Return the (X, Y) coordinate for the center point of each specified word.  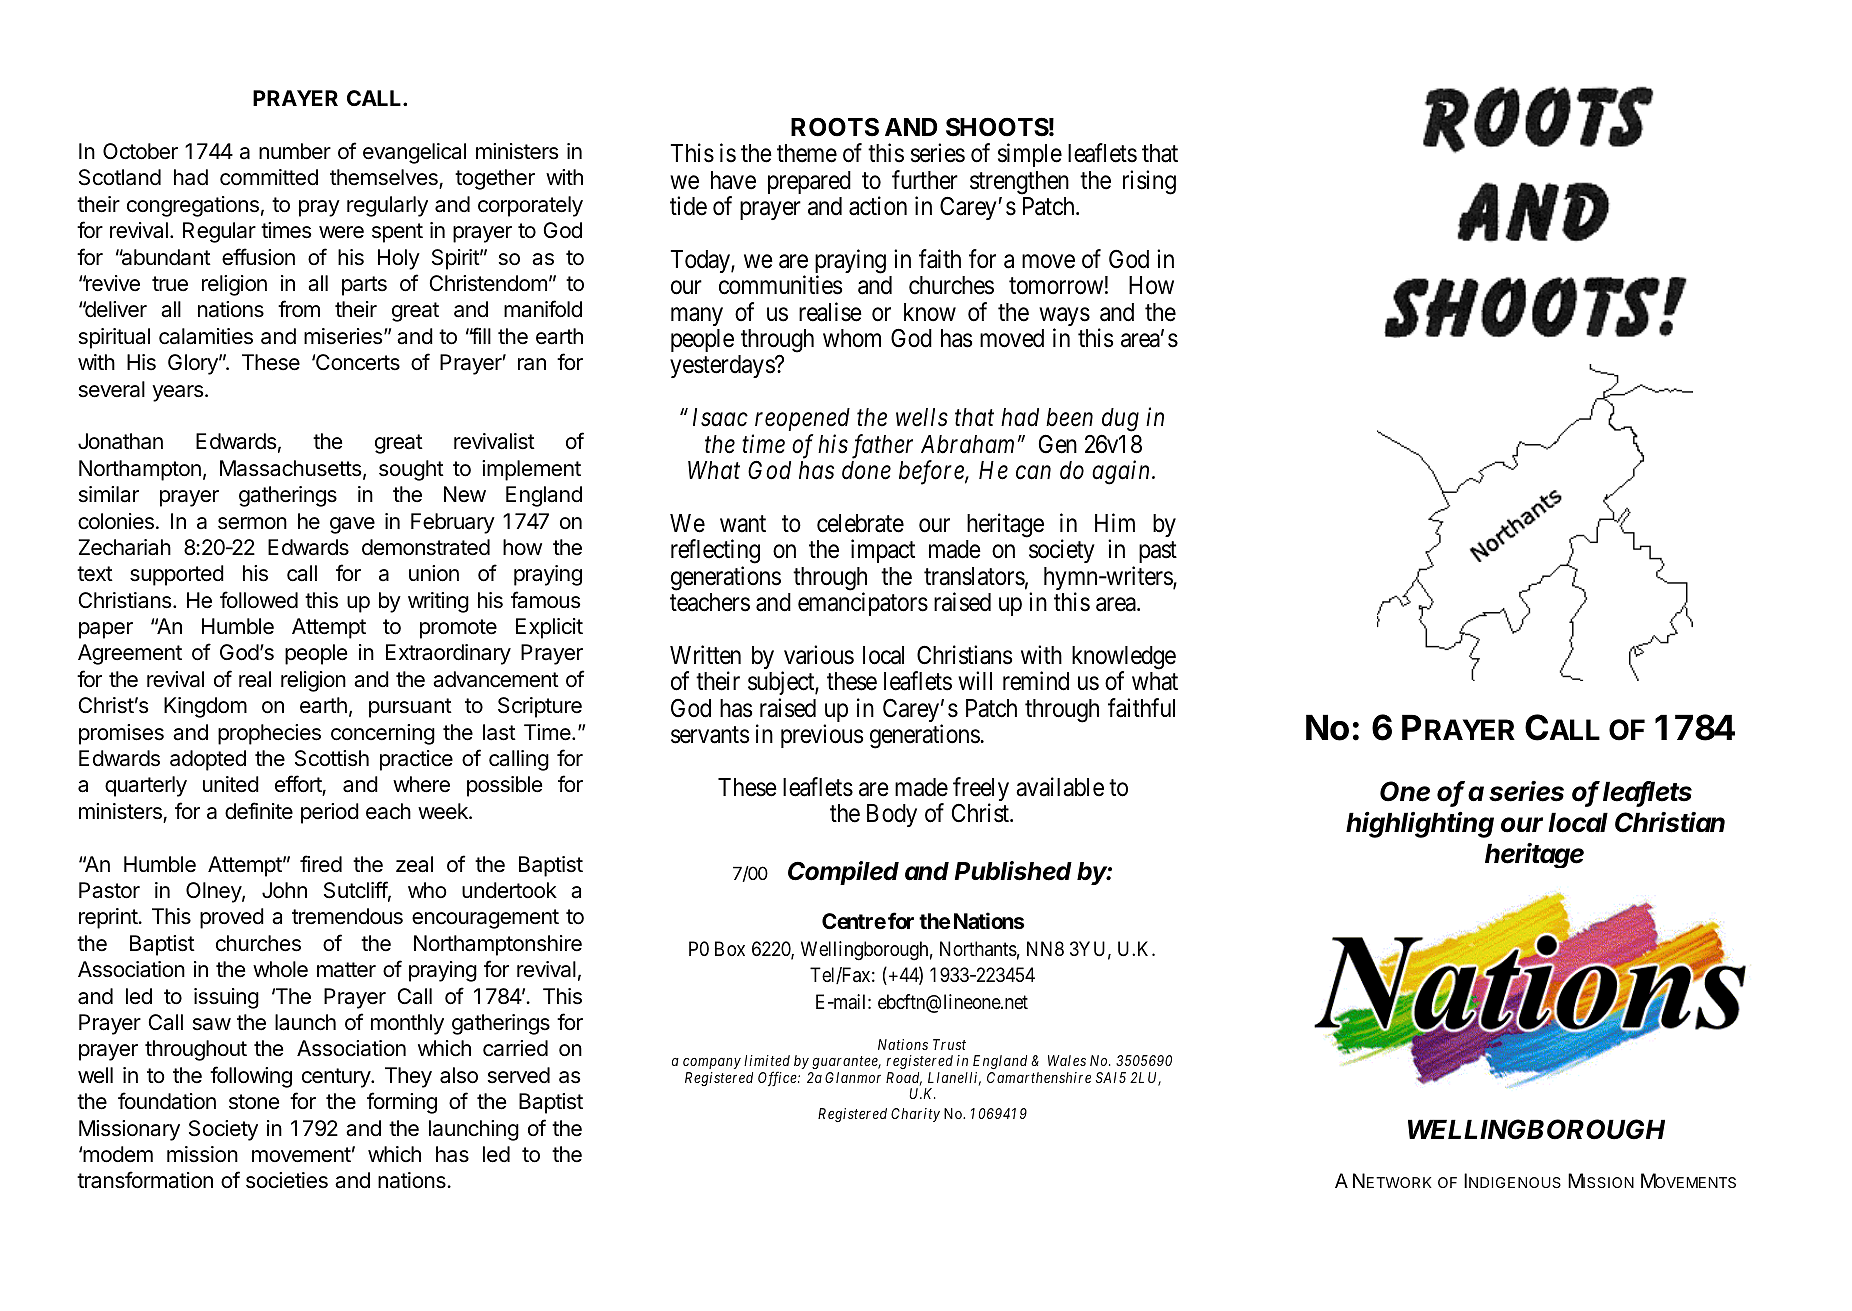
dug (1120, 420)
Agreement (130, 654)
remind (1036, 681)
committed (269, 177)
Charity (915, 1115)
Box (730, 948)
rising (1149, 182)
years (179, 393)
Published (1013, 871)
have (733, 180)
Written (705, 655)
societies (287, 1180)
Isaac (720, 417)
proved (232, 918)
